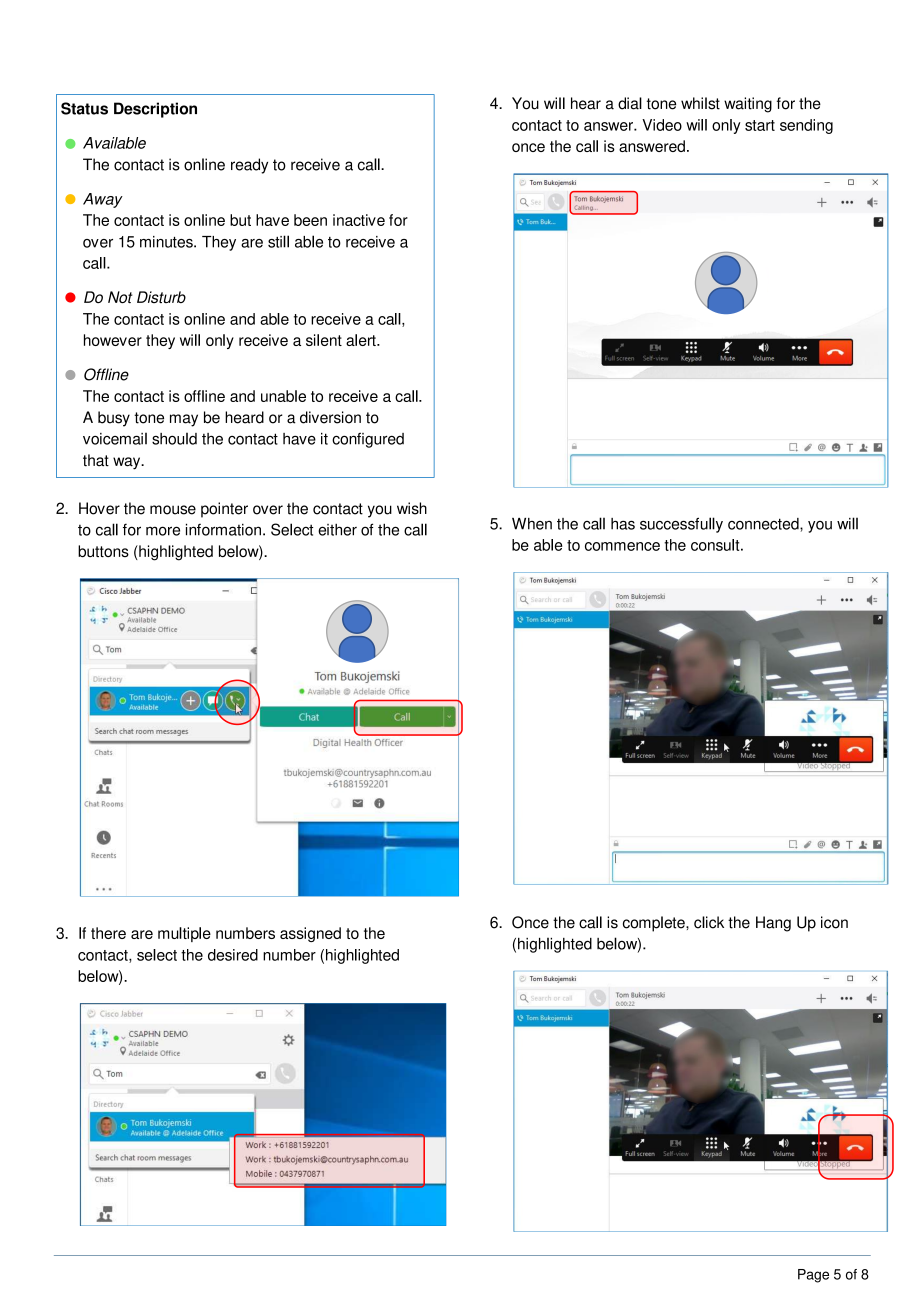 The image size is (924, 1308). What do you see at coordinates (163, 531) in the image?
I see `more` at bounding box center [163, 531].
